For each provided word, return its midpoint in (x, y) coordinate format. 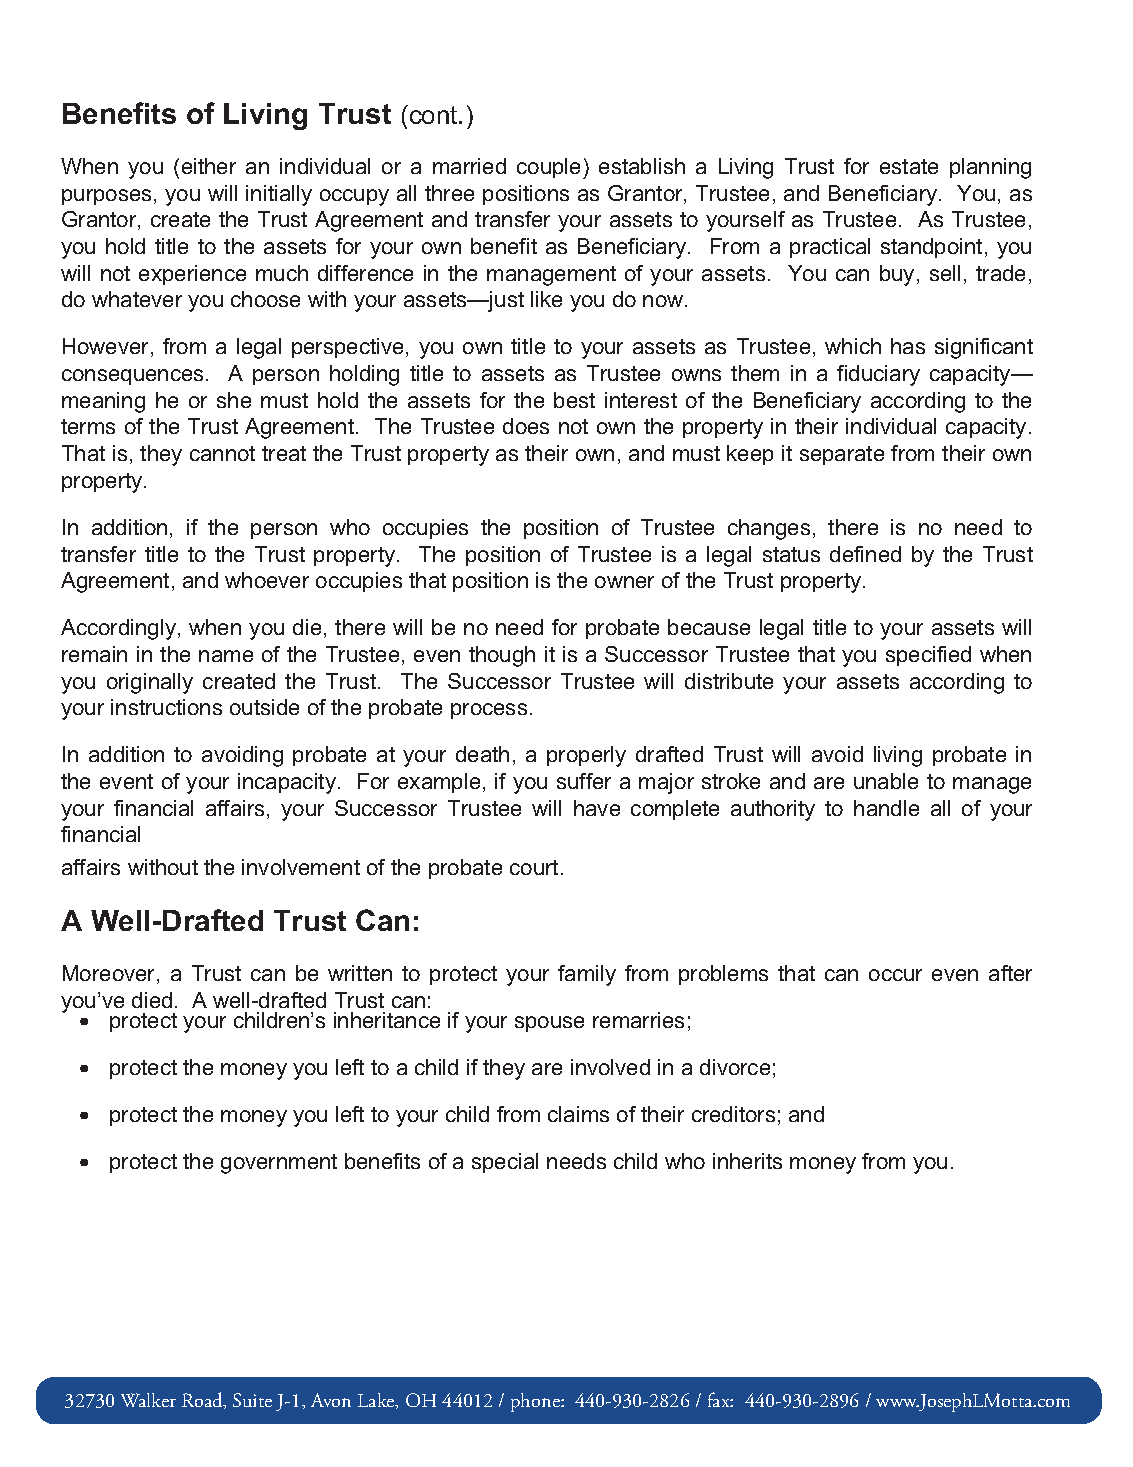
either (209, 166)
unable (886, 781)
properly (586, 756)
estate (909, 166)
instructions (166, 707)
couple (550, 168)
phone (536, 1402)
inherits (747, 1161)
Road (203, 1400)
